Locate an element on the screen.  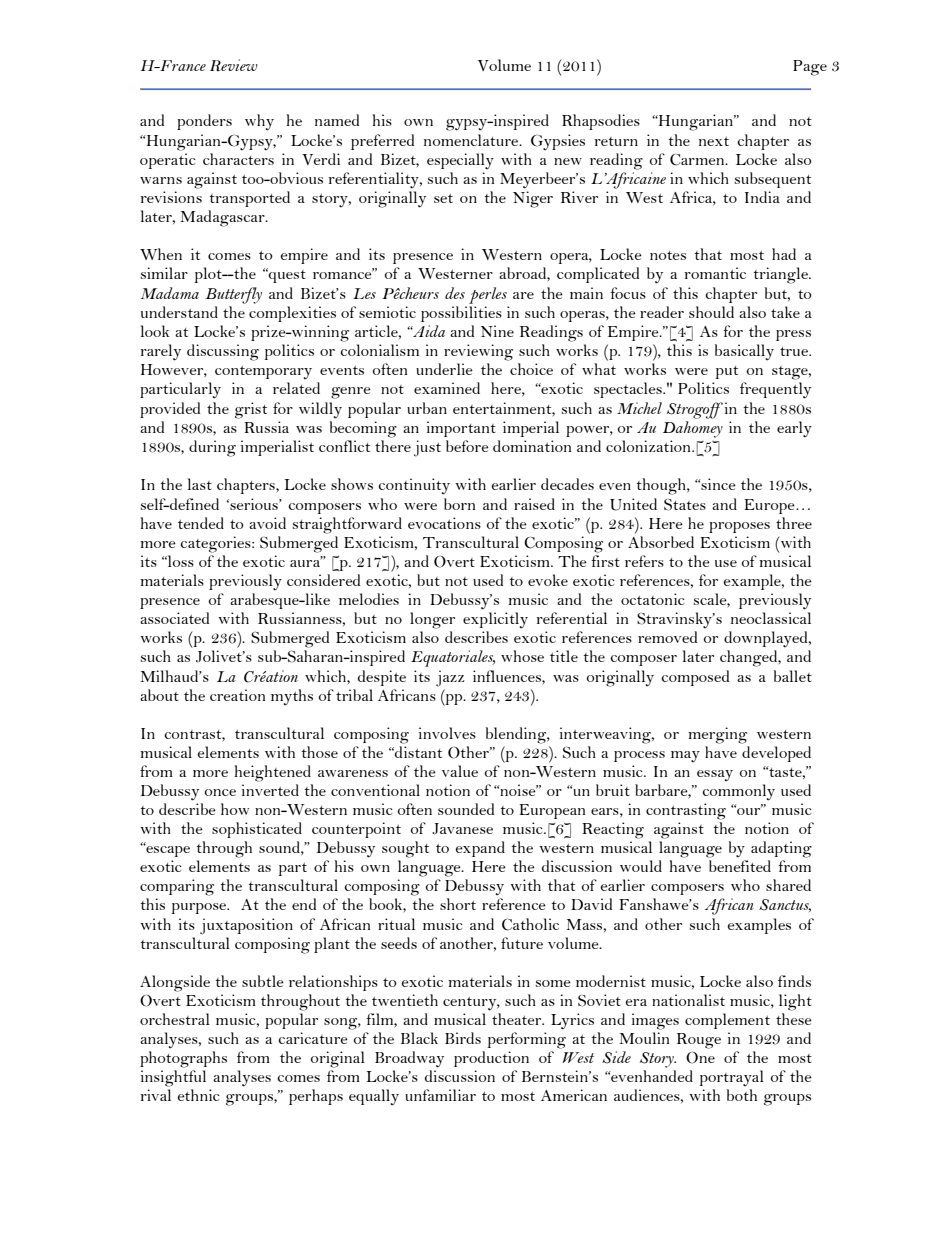
important is located at coordinates (461, 429).
